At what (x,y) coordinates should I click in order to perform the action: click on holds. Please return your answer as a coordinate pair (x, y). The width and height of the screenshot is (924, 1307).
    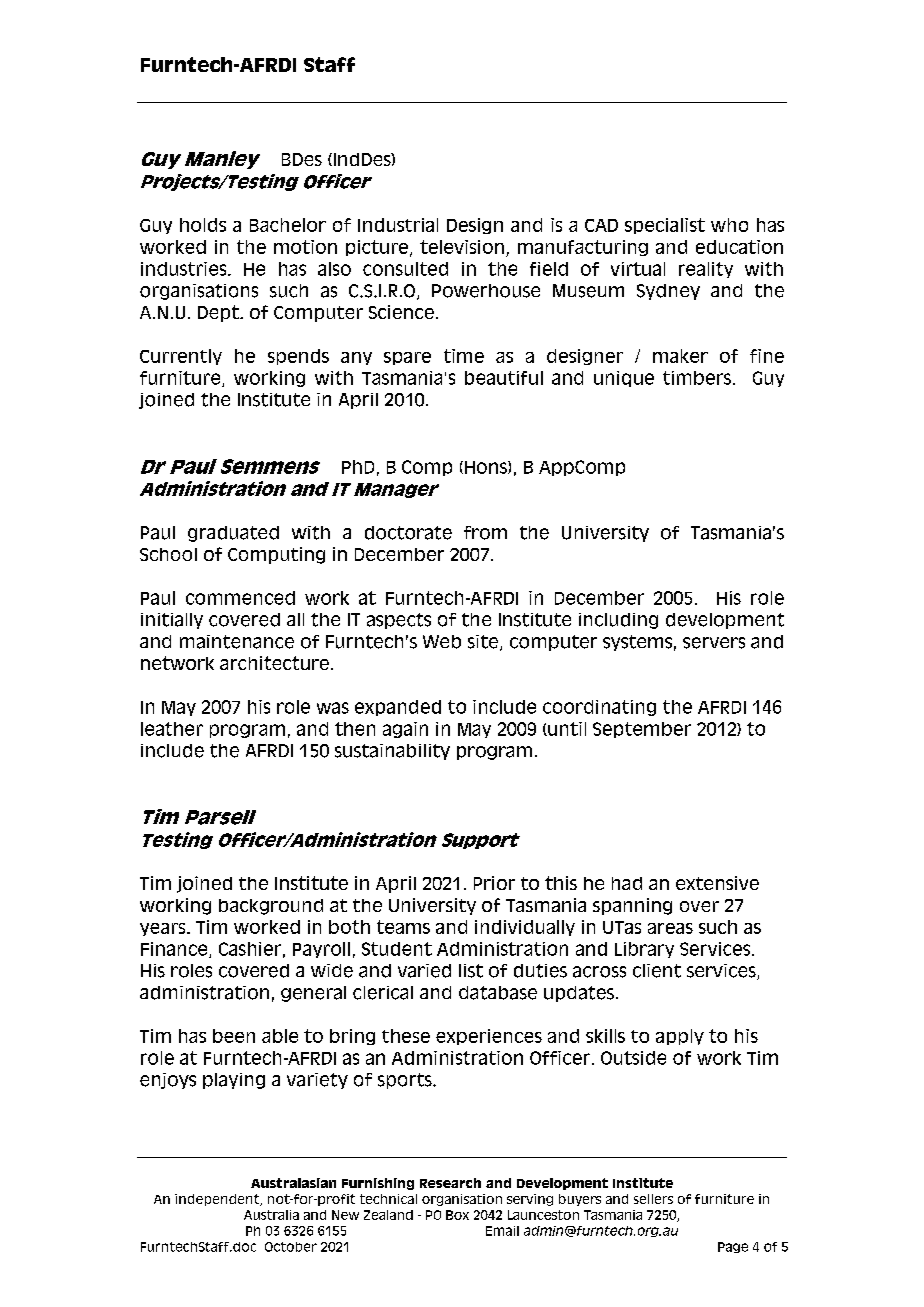
    Looking at the image, I should click on (203, 225).
